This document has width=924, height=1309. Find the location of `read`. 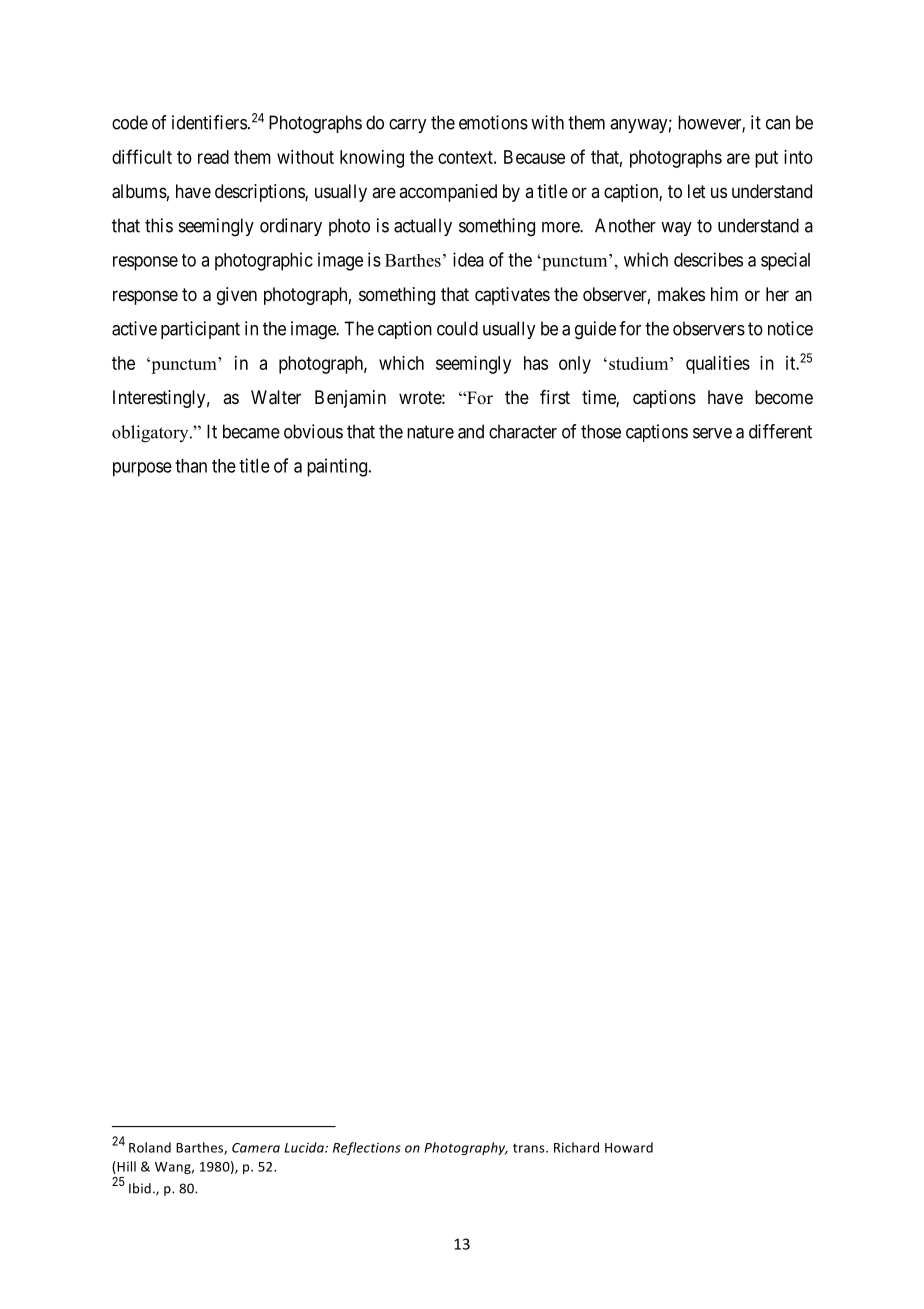

read is located at coordinates (213, 157).
